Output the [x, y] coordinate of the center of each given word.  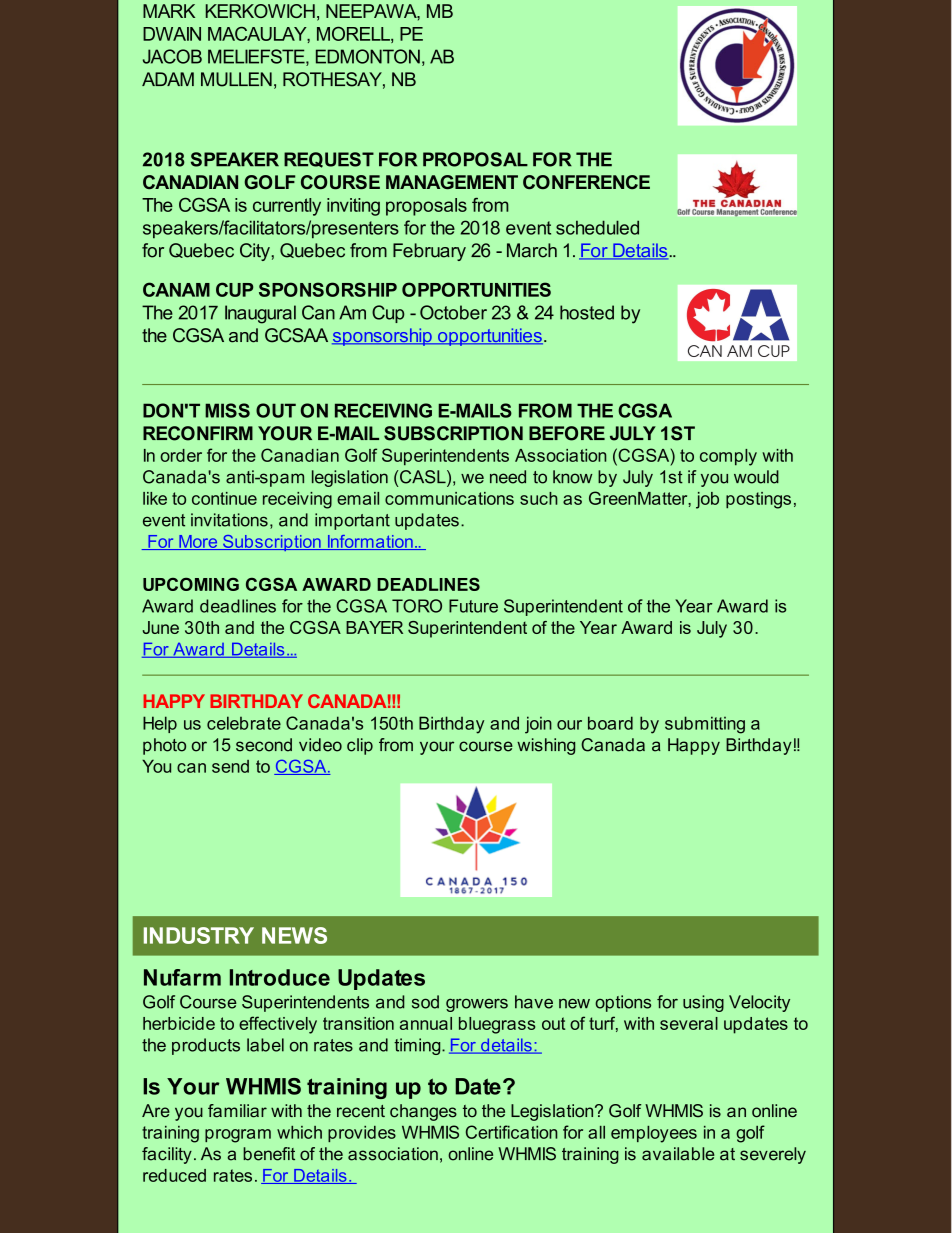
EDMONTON [368, 56]
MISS [227, 410]
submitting [705, 725]
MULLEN [236, 79]
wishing [546, 746]
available [678, 1154]
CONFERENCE [586, 182]
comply [728, 457]
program [238, 1136]
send [230, 766]
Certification [511, 1132]
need [508, 477]
